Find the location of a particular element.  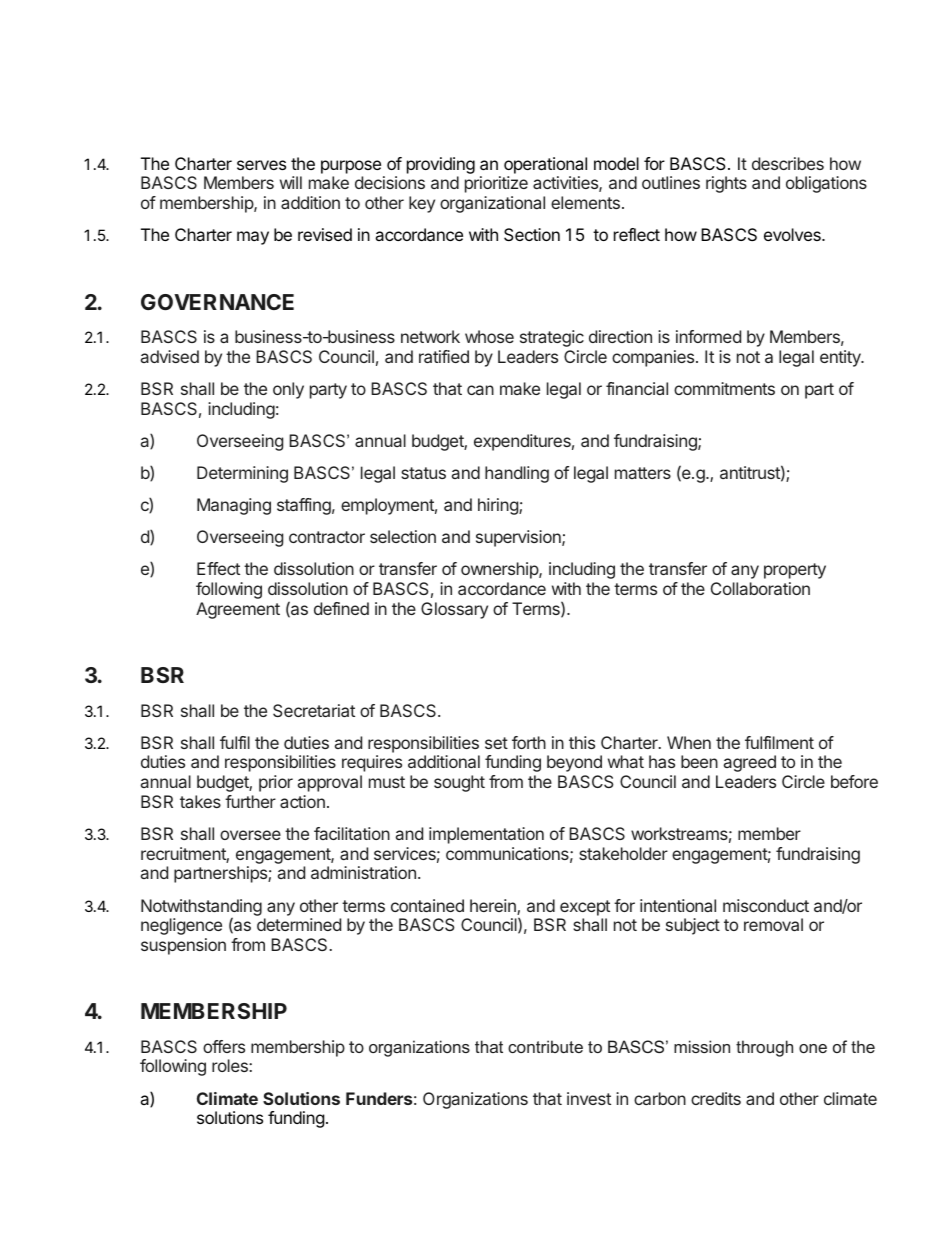

can is located at coordinates (480, 390).
